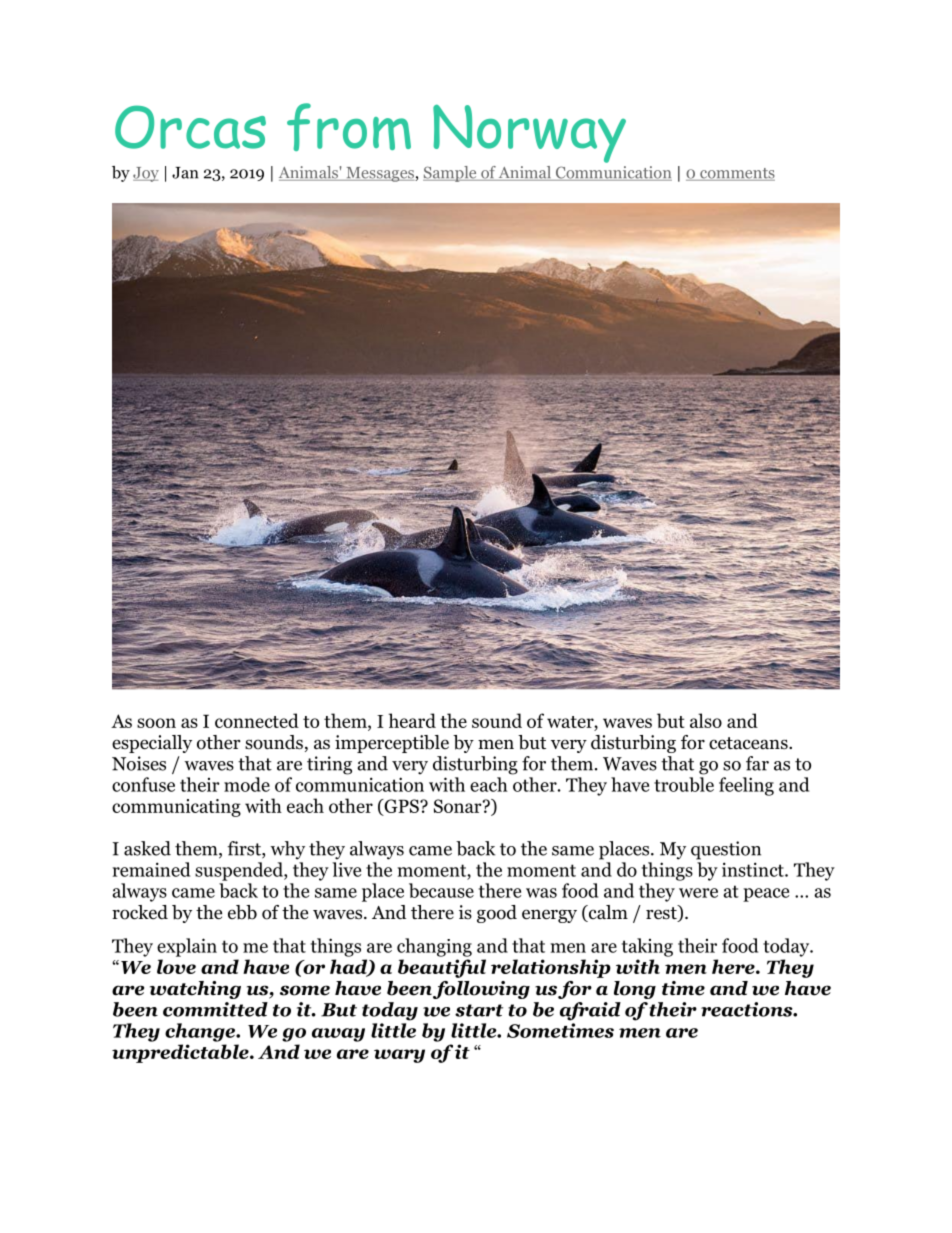 The image size is (952, 1233). What do you see at coordinates (176, 808) in the image?
I see `communicating` at bounding box center [176, 808].
